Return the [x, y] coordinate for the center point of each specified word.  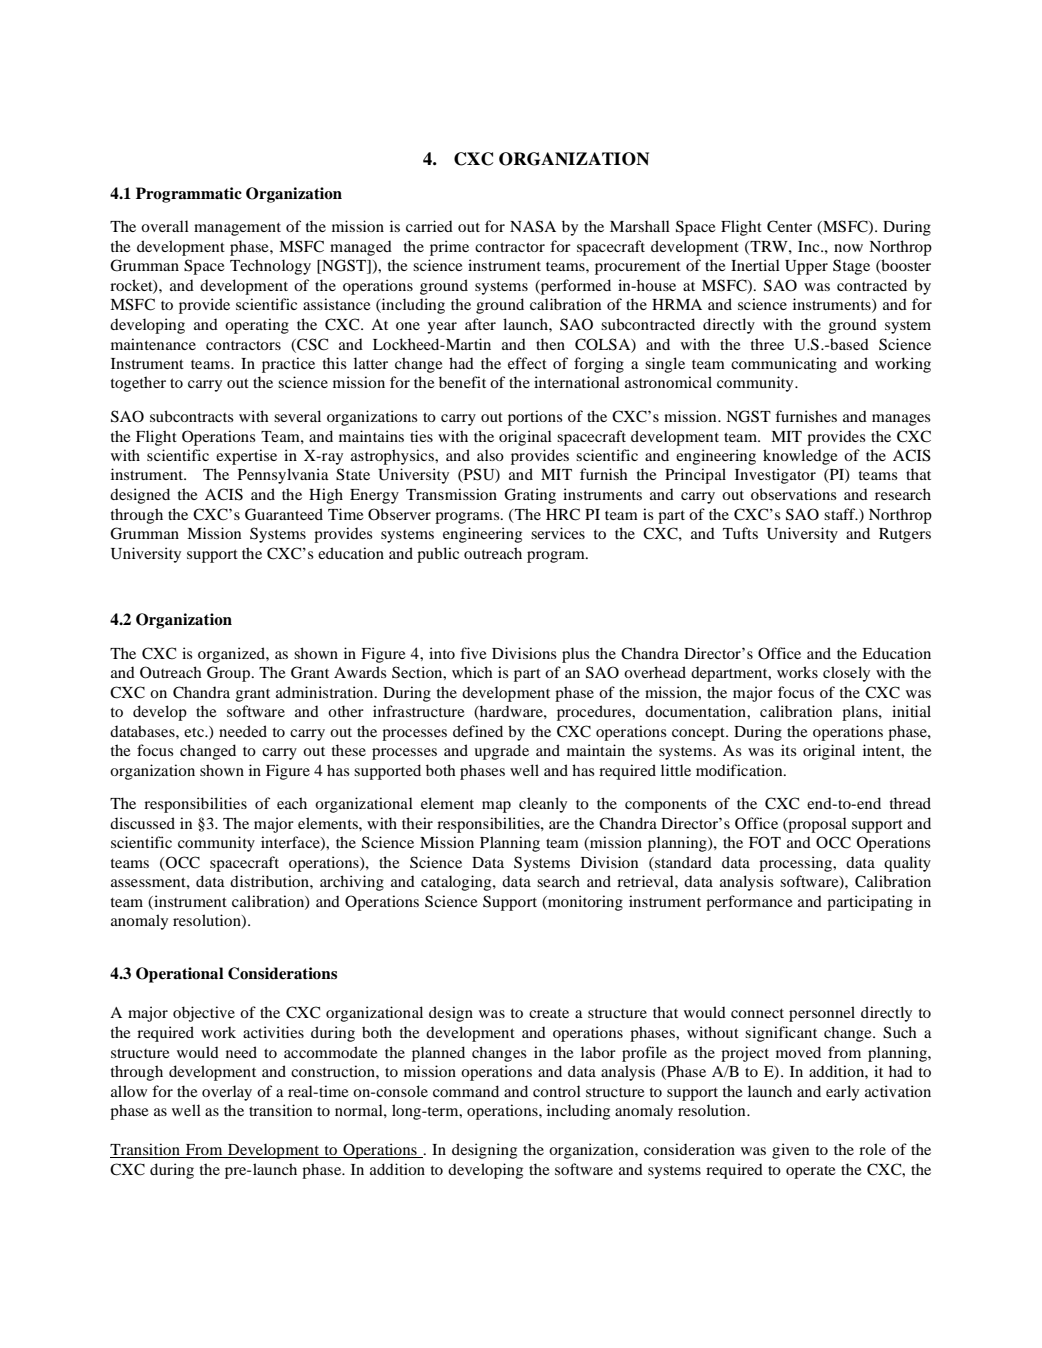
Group [229, 674]
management [237, 229]
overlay [227, 1093]
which [472, 672]
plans [861, 713]
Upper [806, 267]
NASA [533, 226]
